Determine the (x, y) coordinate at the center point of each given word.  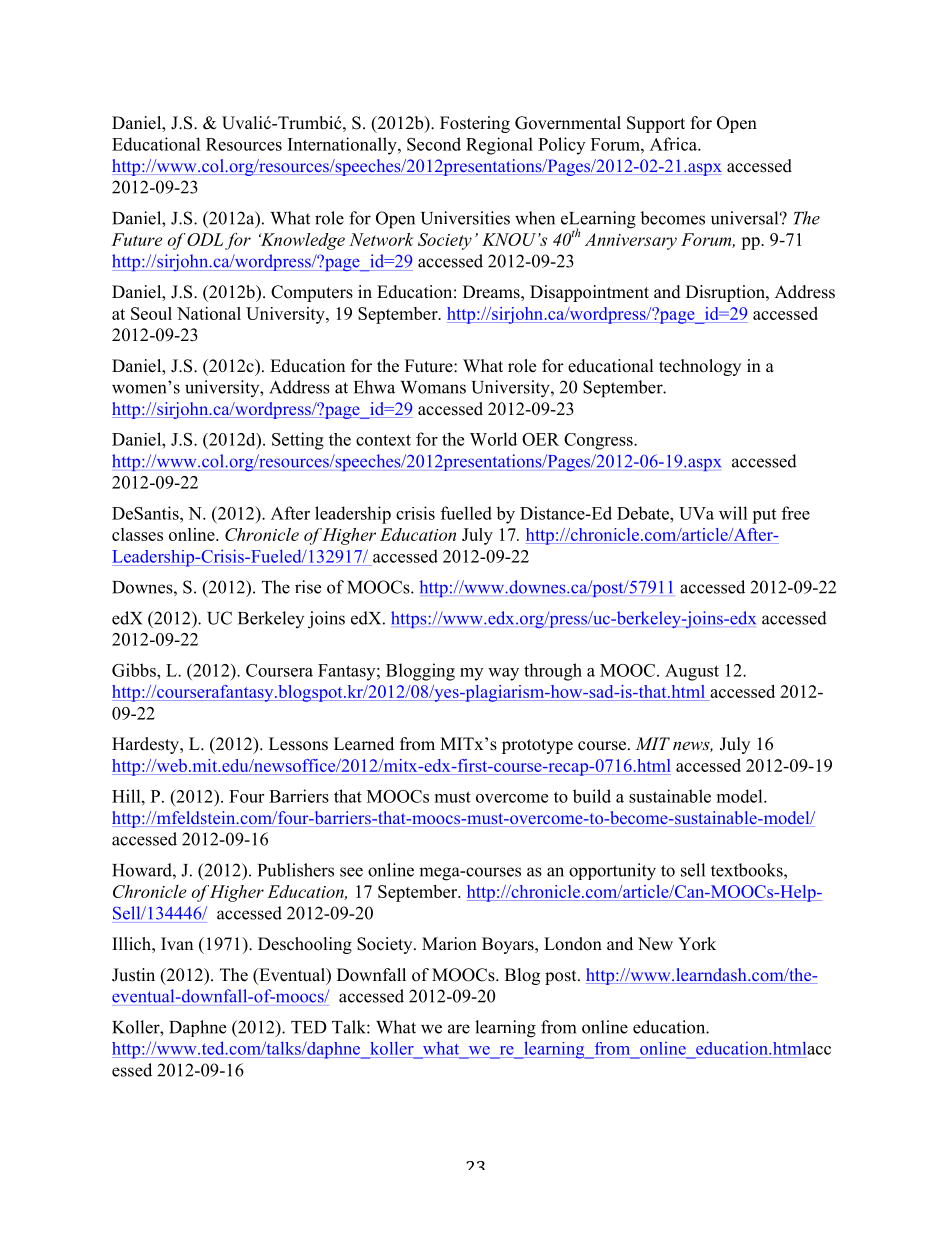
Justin (133, 975)
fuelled (466, 513)
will (733, 513)
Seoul (151, 313)
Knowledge (302, 241)
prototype (537, 746)
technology (700, 367)
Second (434, 144)
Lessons (298, 744)
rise (308, 587)
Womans (433, 387)
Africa (674, 144)
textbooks (748, 870)
